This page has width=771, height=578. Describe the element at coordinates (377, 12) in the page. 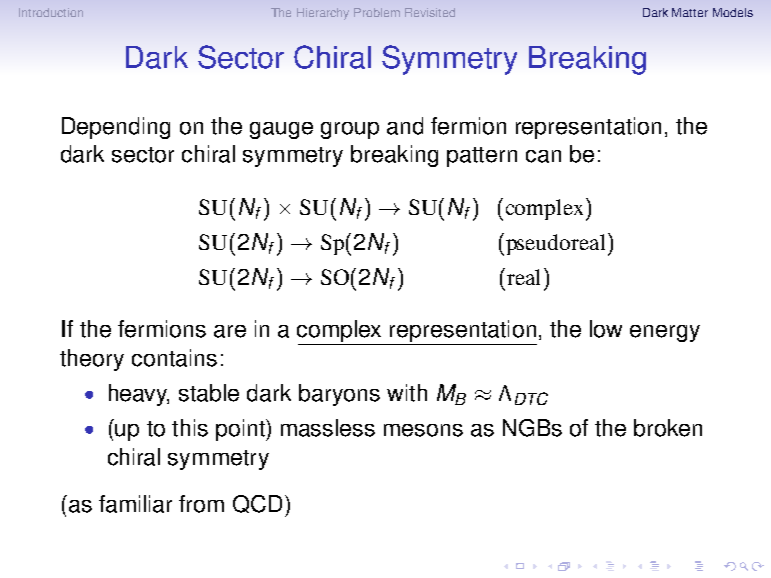

I see `Problem` at that location.
